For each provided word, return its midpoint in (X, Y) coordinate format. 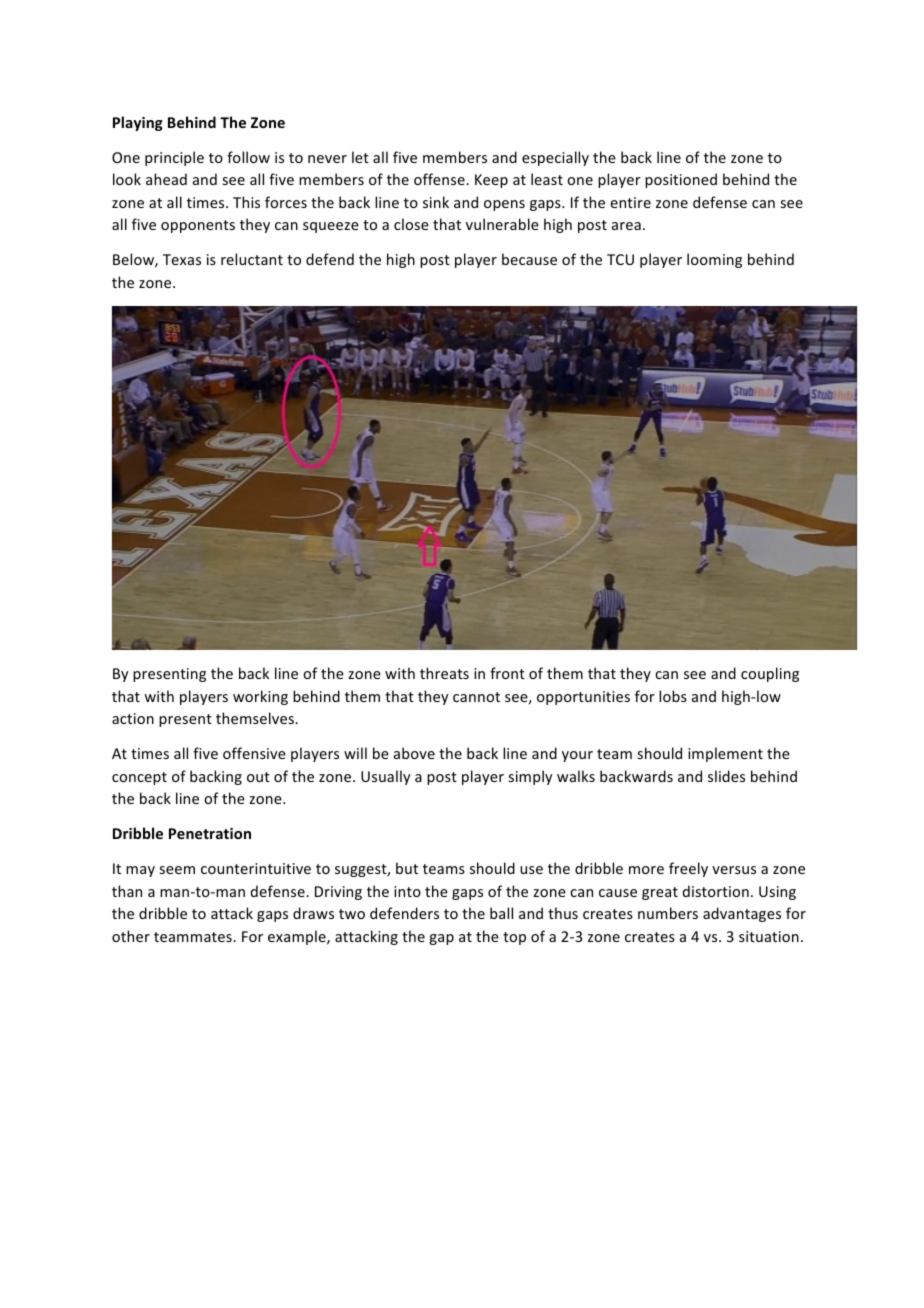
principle (174, 158)
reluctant (252, 259)
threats (444, 673)
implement (725, 754)
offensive (254, 753)
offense (440, 179)
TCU (620, 259)
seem (177, 870)
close (411, 224)
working (260, 697)
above (414, 753)
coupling (770, 674)
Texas (182, 259)
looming (714, 260)
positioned (681, 180)
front (507, 673)
